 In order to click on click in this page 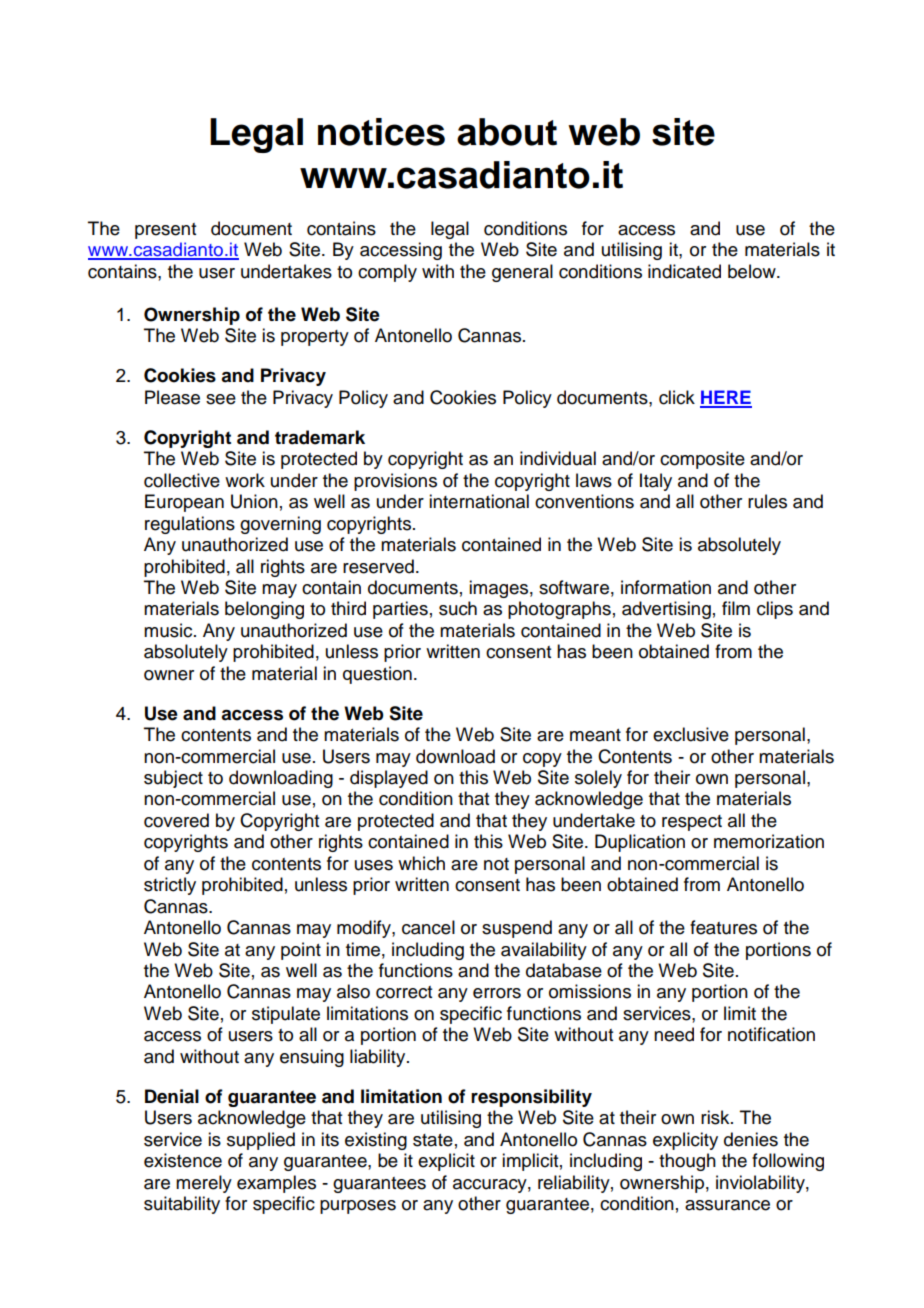, I will do `click(677, 397)`.
